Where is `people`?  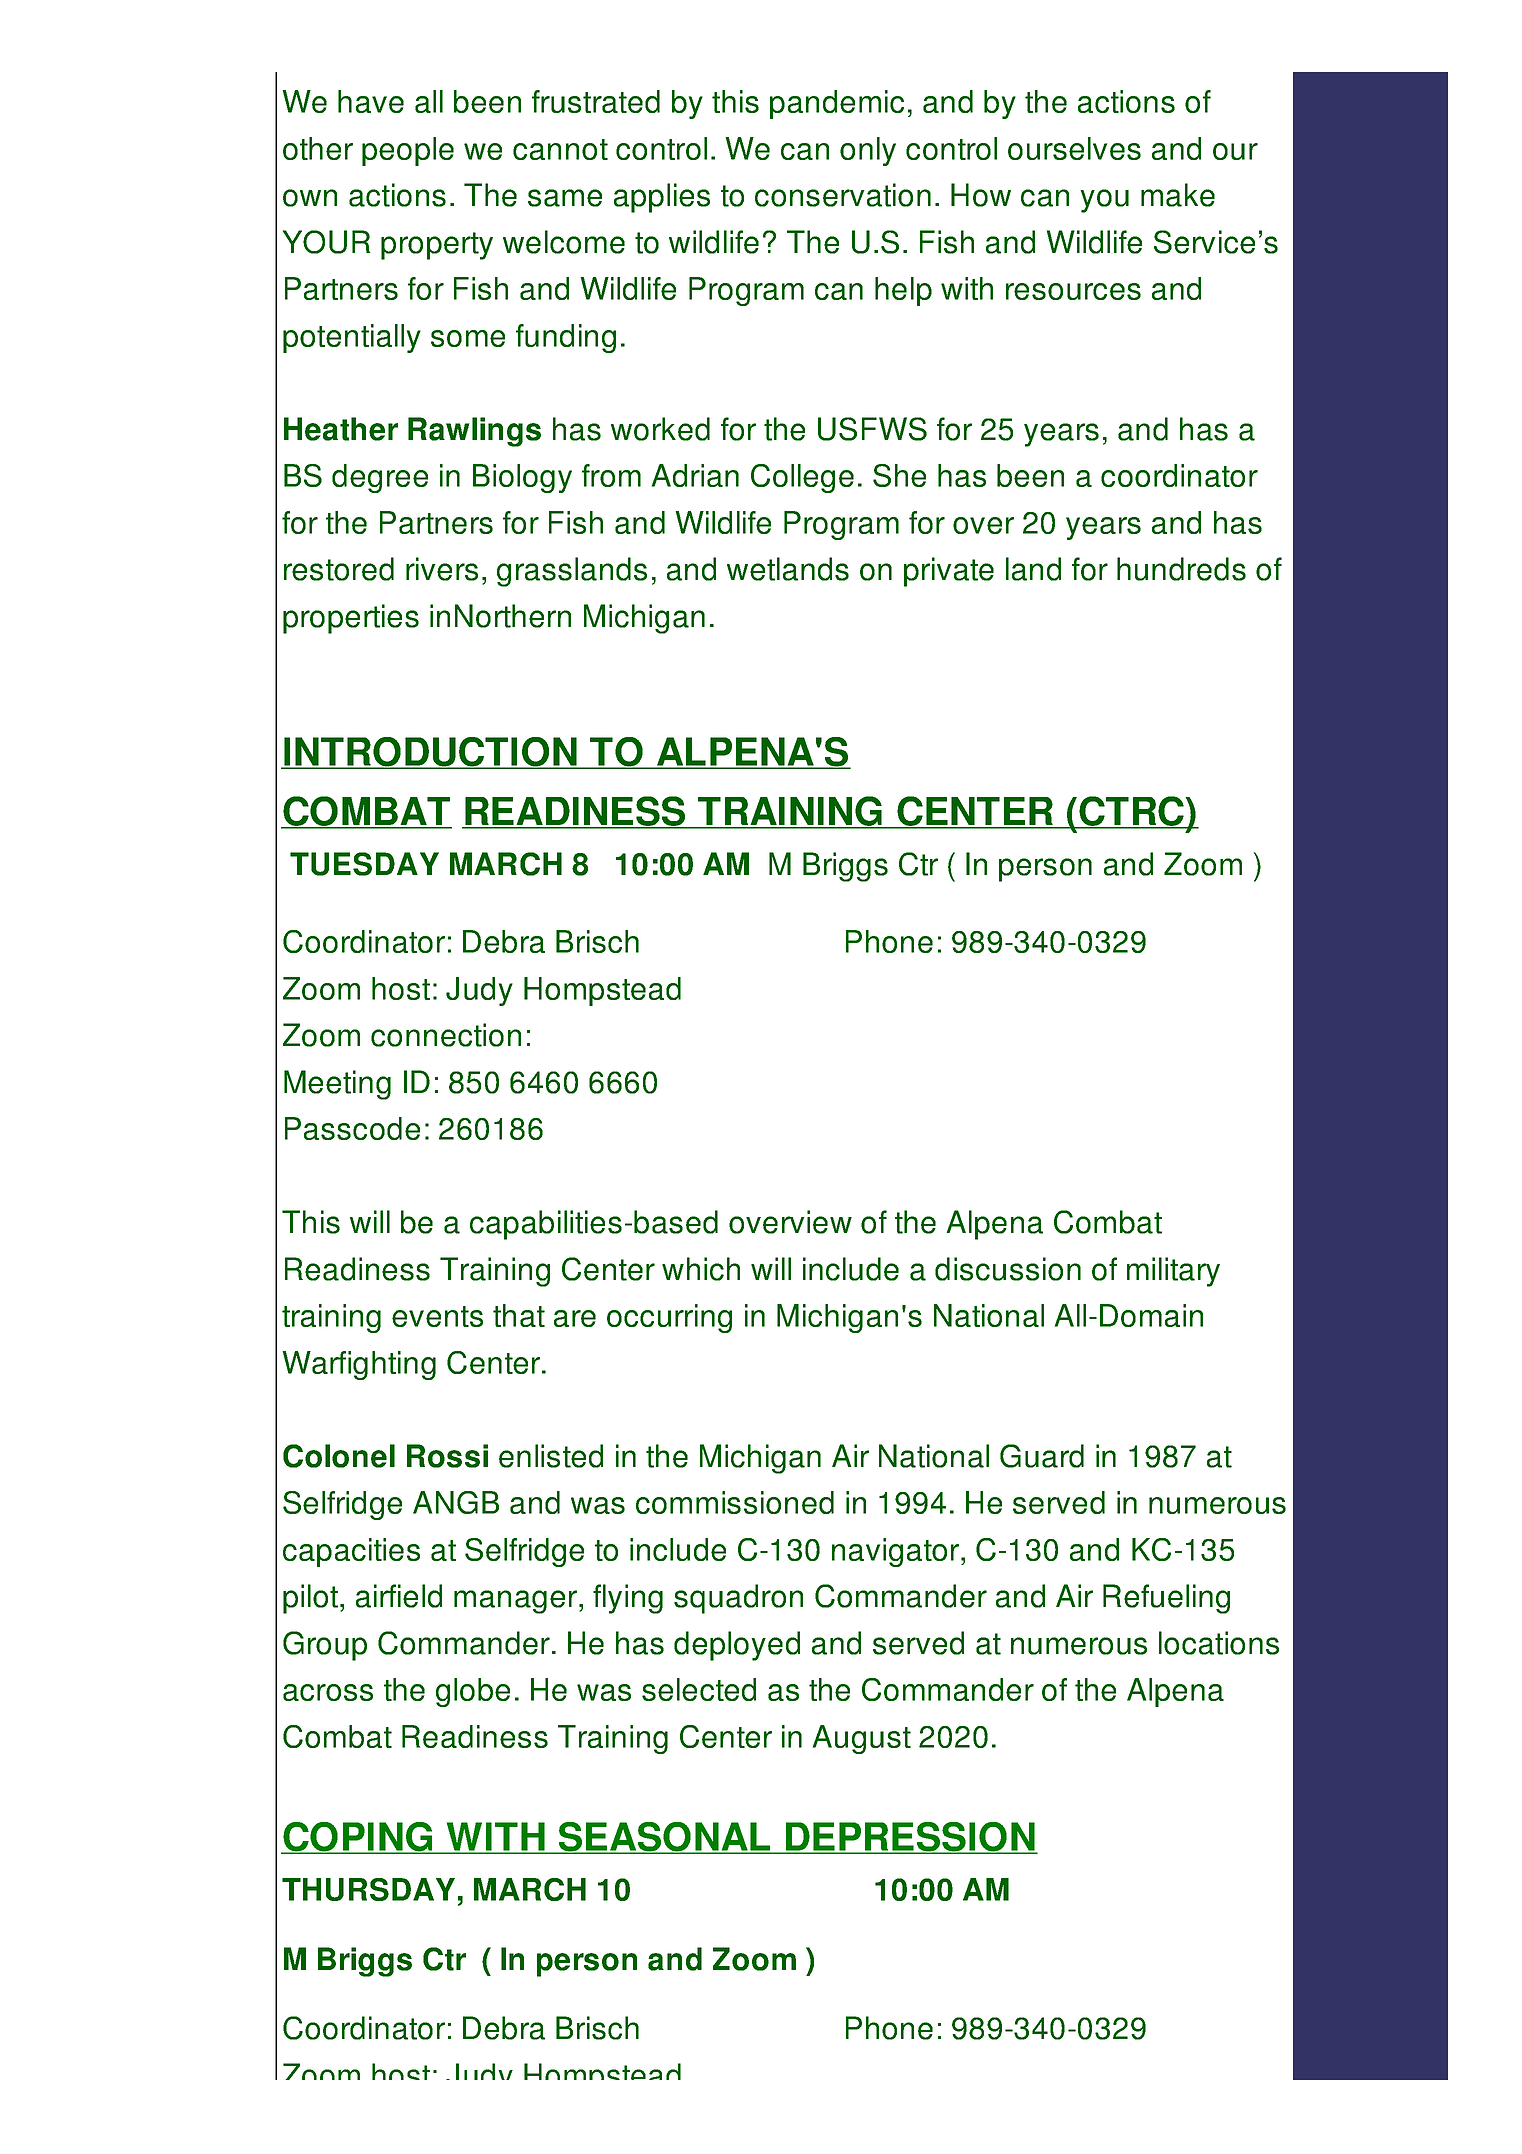 people is located at coordinates (408, 151).
